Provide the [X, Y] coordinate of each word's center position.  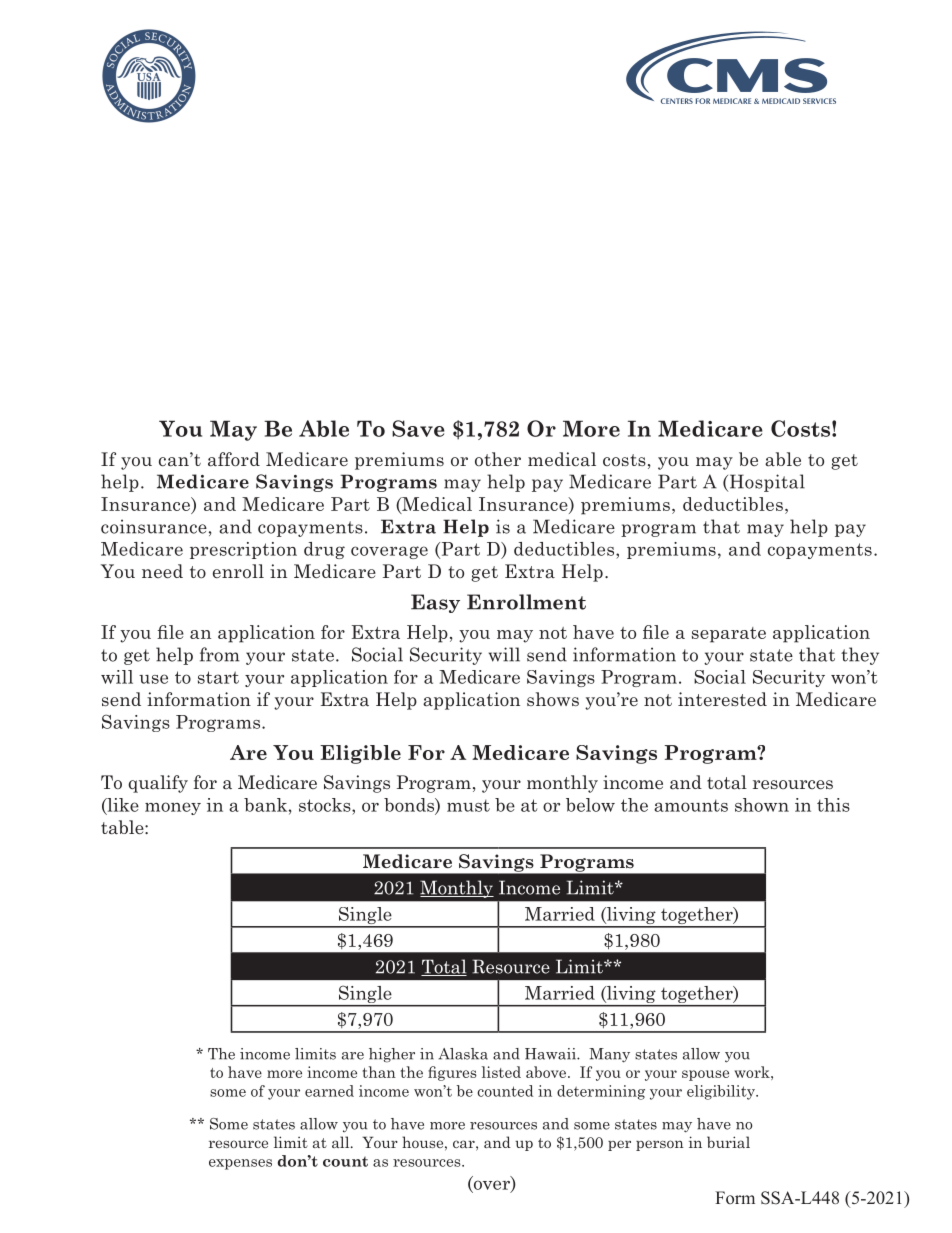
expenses [240, 1164]
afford [234, 459]
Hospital [766, 483]
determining [601, 1092]
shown [762, 805]
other [498, 459]
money [173, 808]
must [468, 805]
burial [728, 1142]
